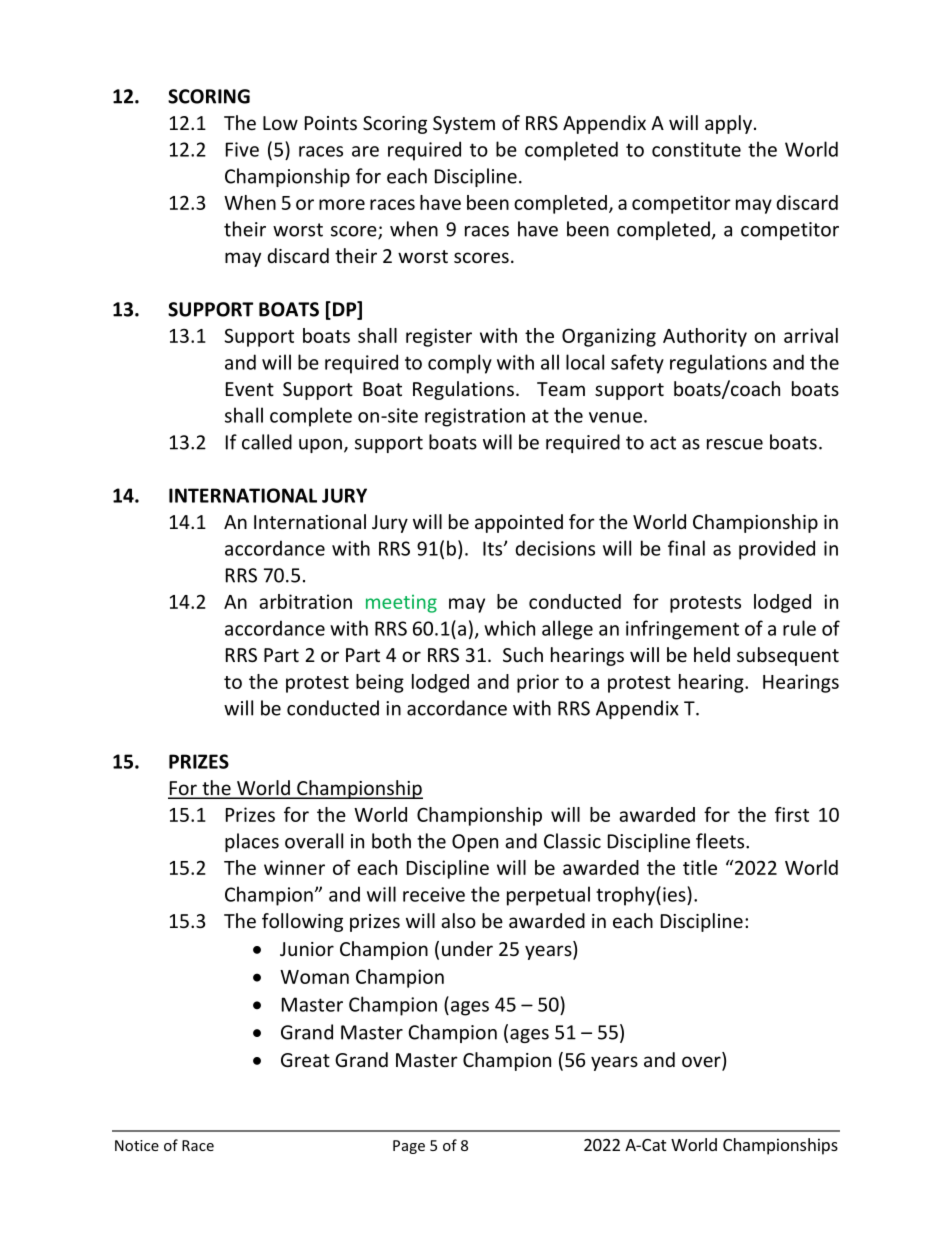 Image resolution: width=952 pixels, height=1233 pixels. I want to click on rescue, so click(735, 444).
